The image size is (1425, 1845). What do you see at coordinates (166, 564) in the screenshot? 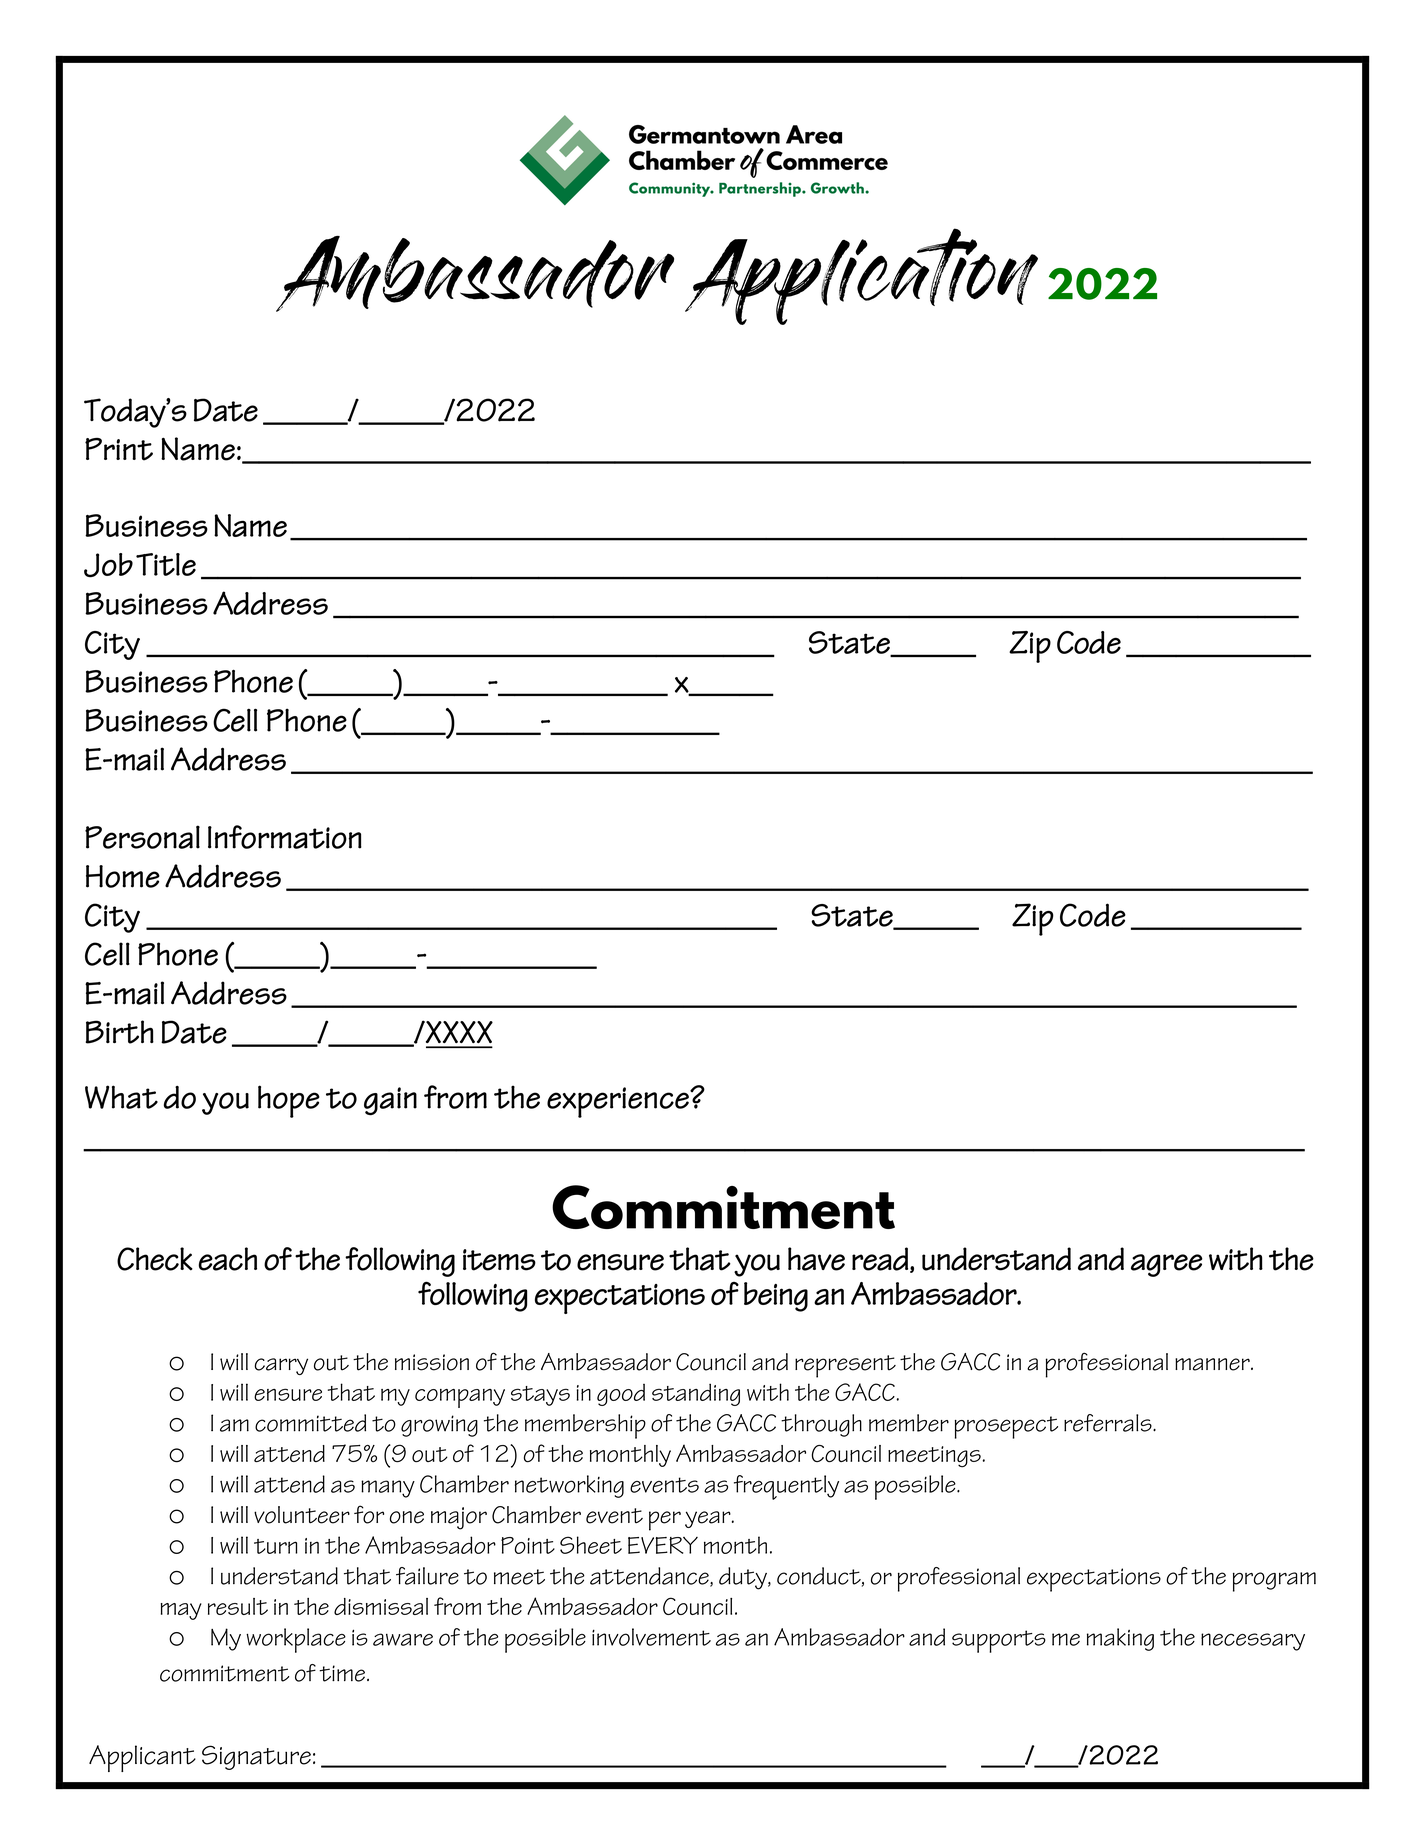
I see `Title` at bounding box center [166, 564].
